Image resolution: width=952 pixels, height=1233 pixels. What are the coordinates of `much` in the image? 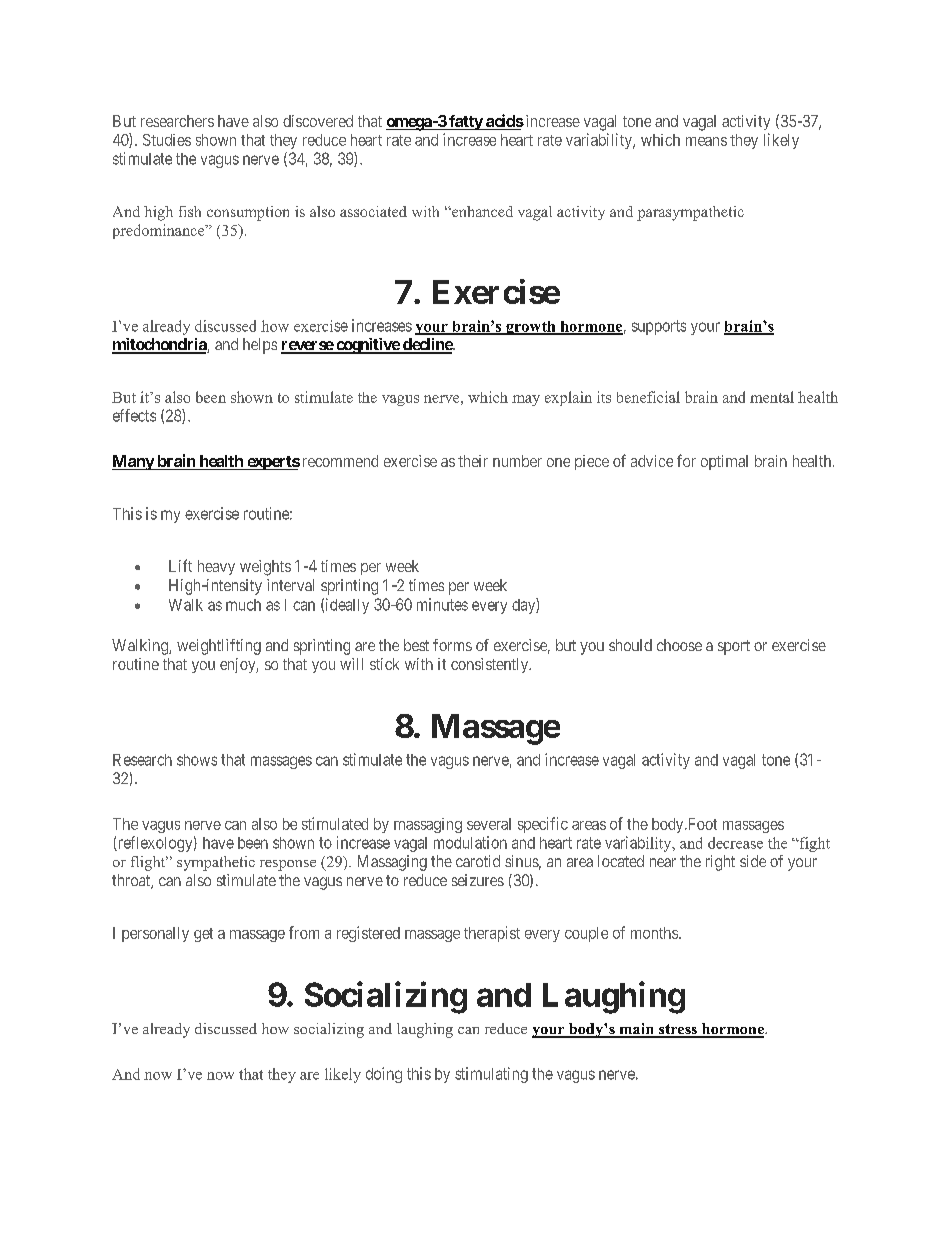 It's located at (243, 605).
